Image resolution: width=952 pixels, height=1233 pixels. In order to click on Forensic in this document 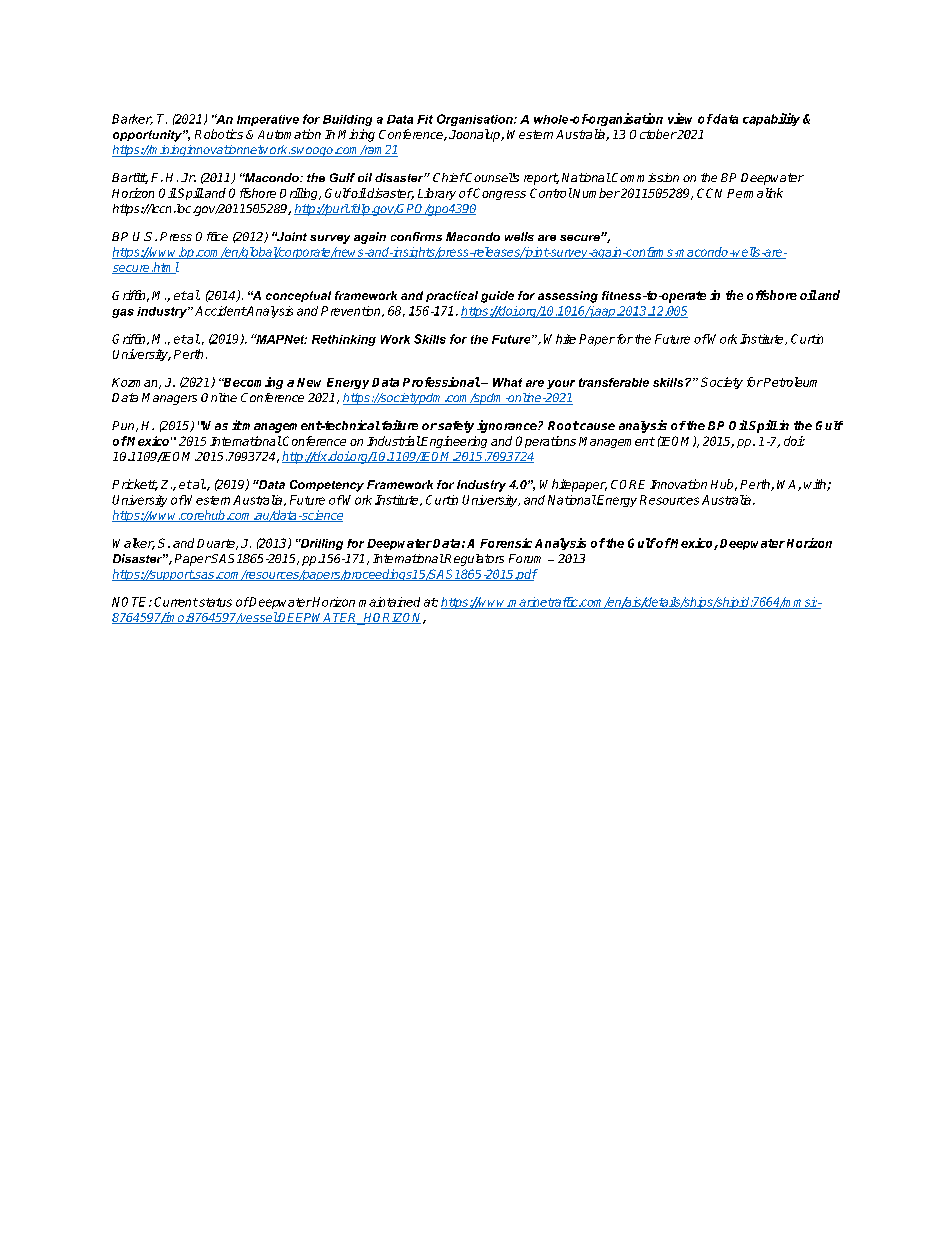, I will do `click(506, 543)`.
